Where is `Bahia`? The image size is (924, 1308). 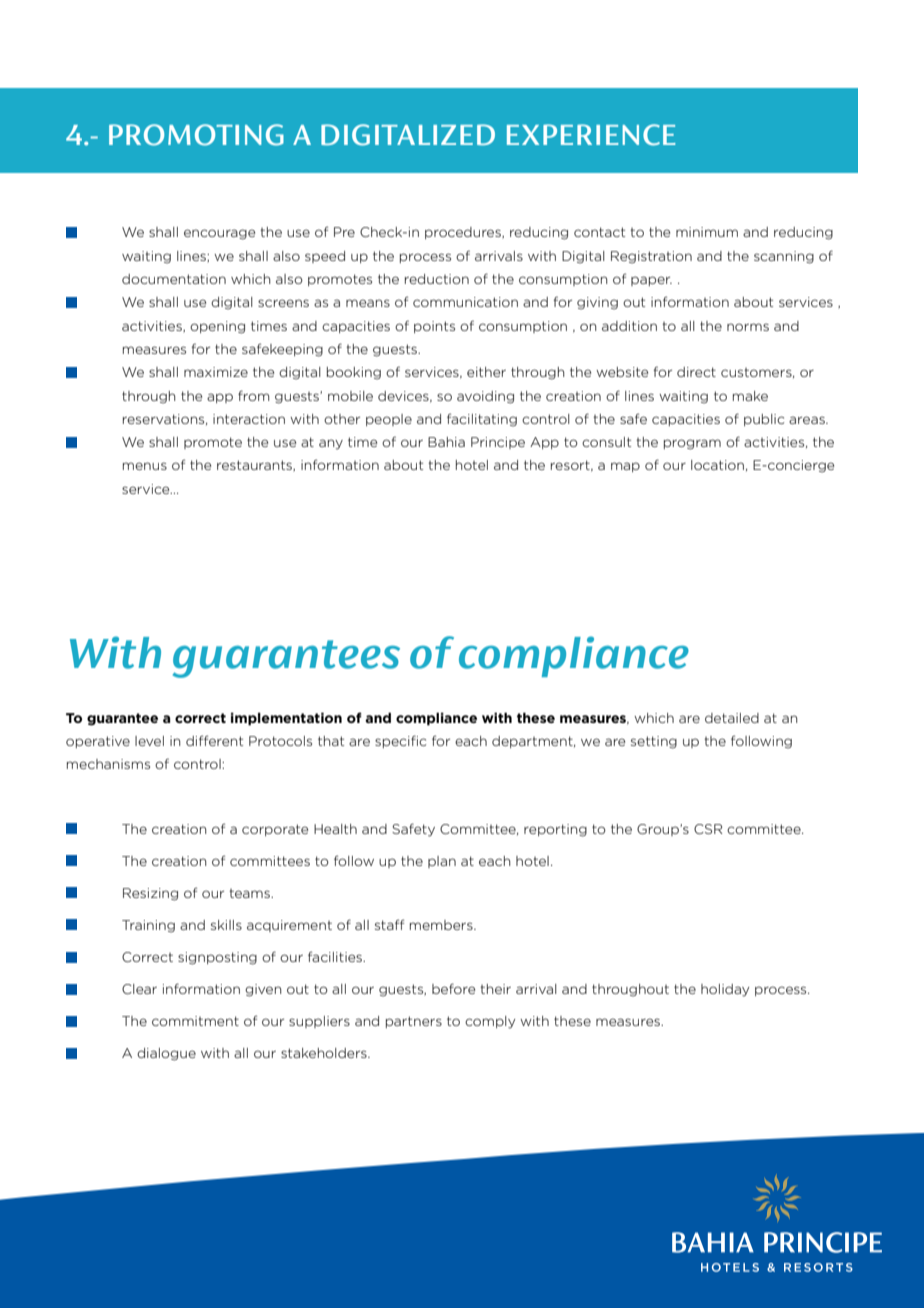
Bahia is located at coordinates (446, 442).
